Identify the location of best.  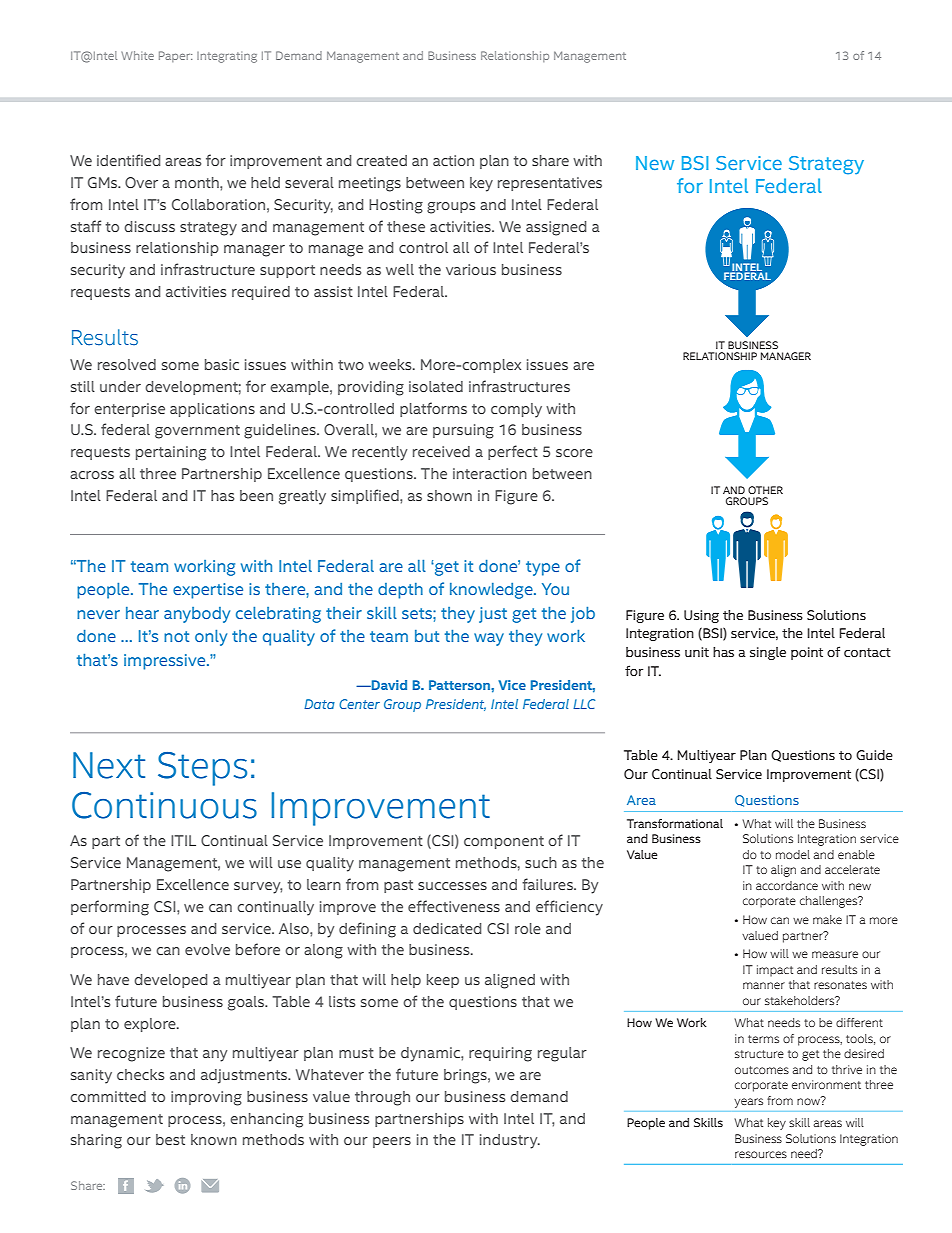
(170, 1139).
